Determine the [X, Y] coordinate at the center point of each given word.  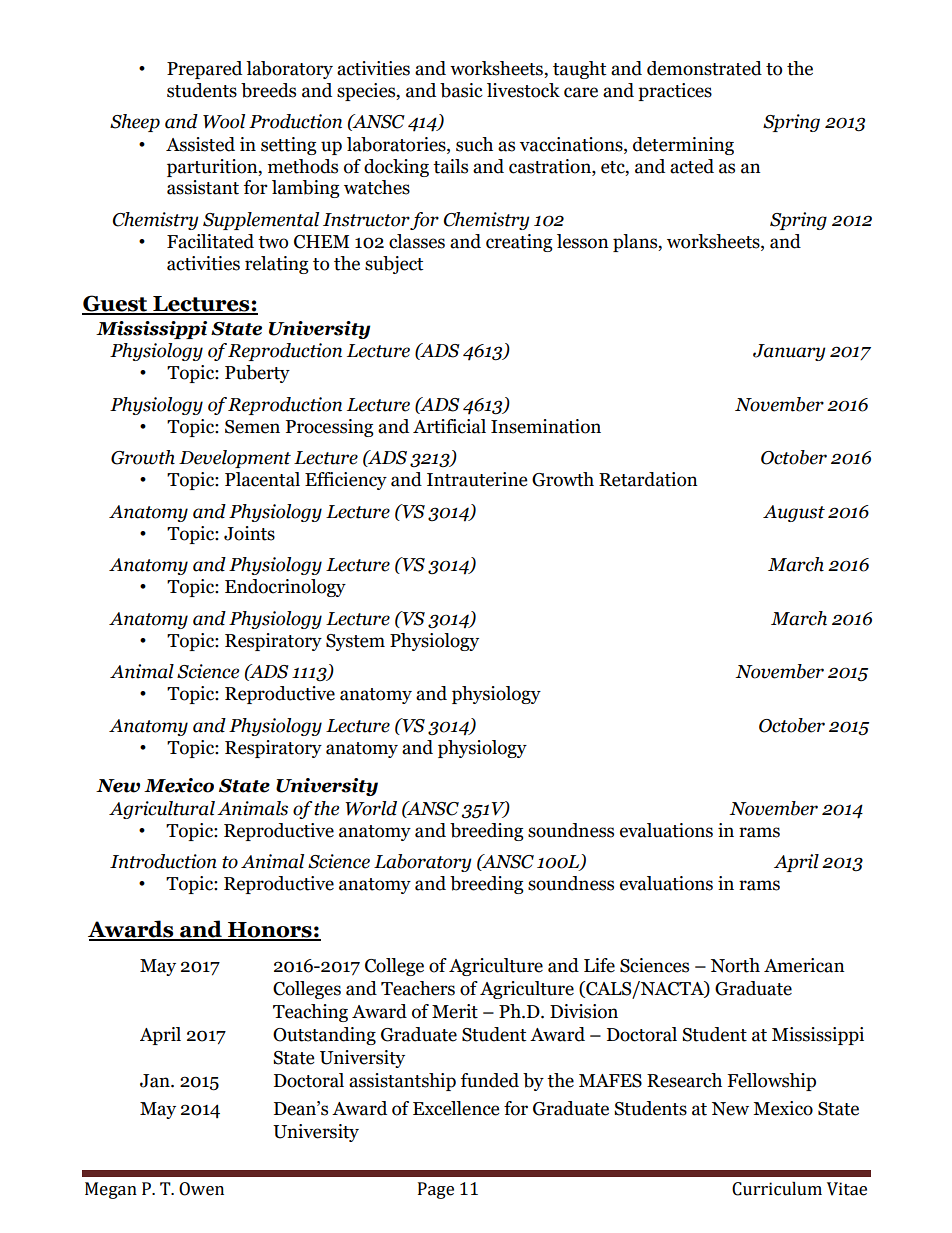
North [735, 965]
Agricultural [162, 810]
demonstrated [704, 68]
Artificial [449, 426]
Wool [224, 121]
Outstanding [324, 1036]
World [371, 808]
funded [490, 1080]
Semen [252, 427]
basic [461, 90]
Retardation [648, 479]
